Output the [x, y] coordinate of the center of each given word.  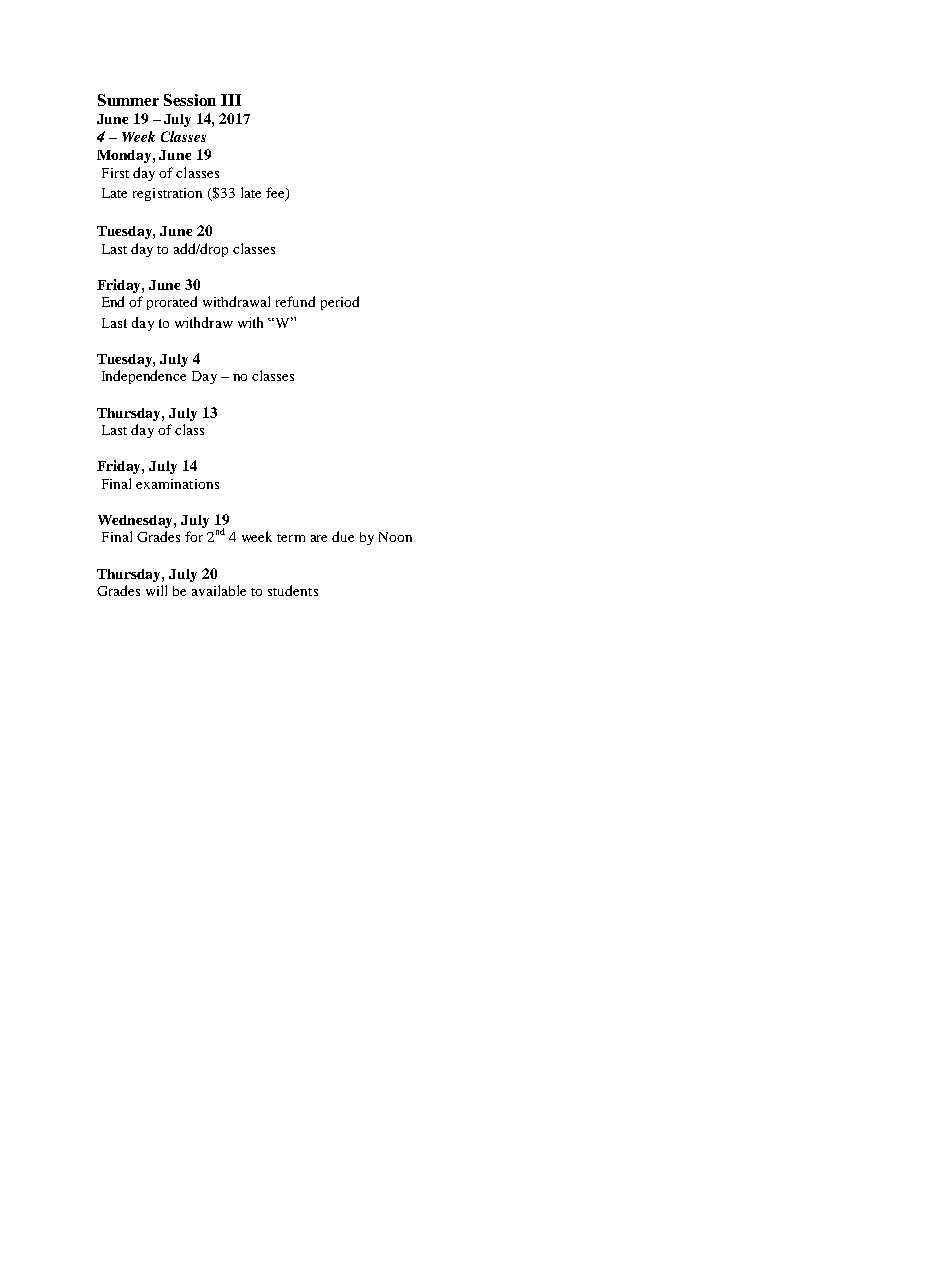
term [291, 538]
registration [167, 194]
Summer [128, 100]
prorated [172, 303]
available [219, 590]
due [343, 536]
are [319, 538]
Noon [395, 537]
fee [276, 194]
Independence [144, 377]
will [156, 590]
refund [295, 301]
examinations [177, 484]
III [231, 100]
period [340, 303]
